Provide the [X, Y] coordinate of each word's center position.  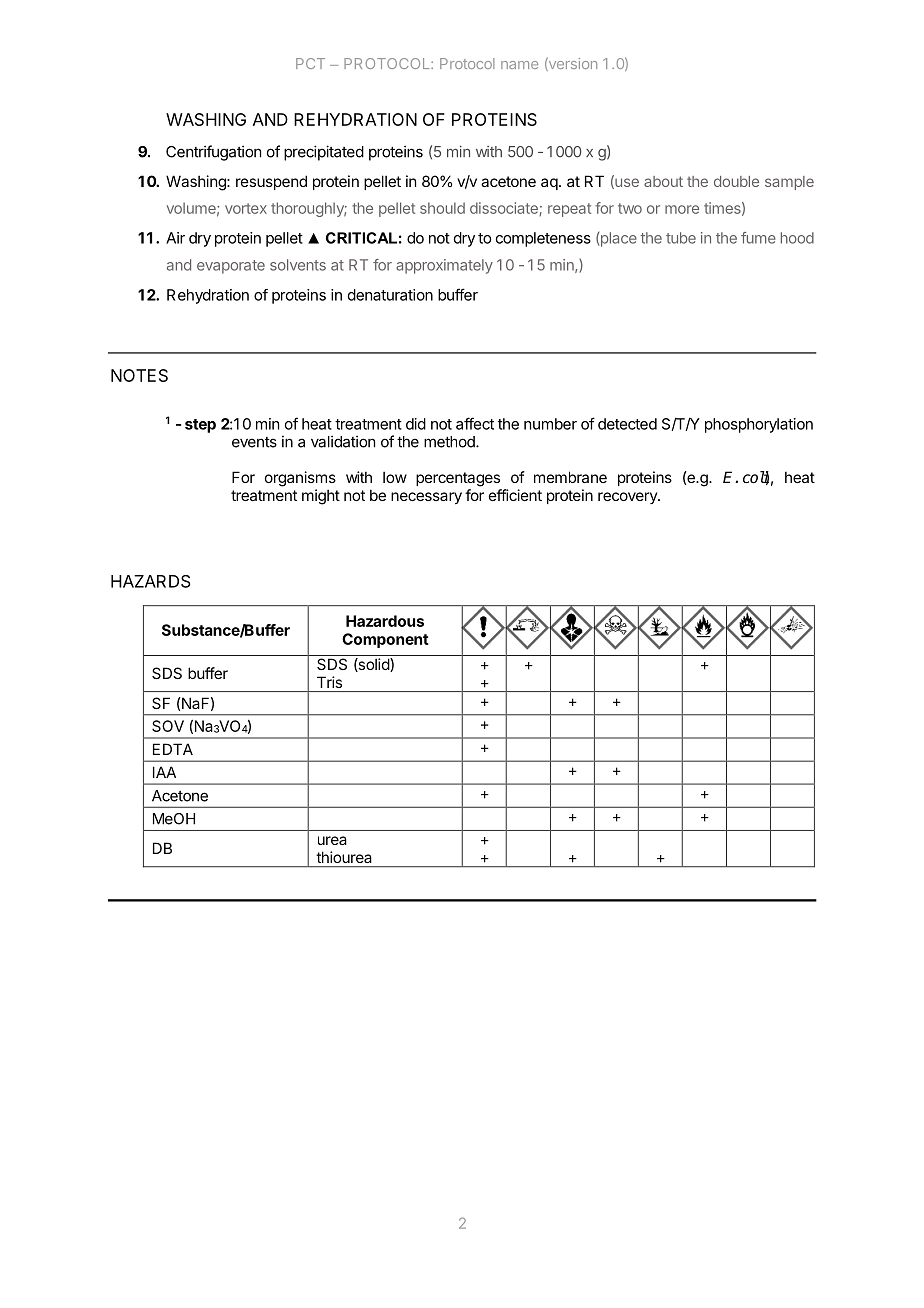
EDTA [173, 749]
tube [681, 238]
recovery [628, 498]
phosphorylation [759, 425]
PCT [310, 63]
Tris [329, 682]
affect [475, 423]
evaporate [231, 267]
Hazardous [385, 621]
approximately [444, 266]
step [200, 426]
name [519, 65]
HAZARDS [151, 581]
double [736, 181]
